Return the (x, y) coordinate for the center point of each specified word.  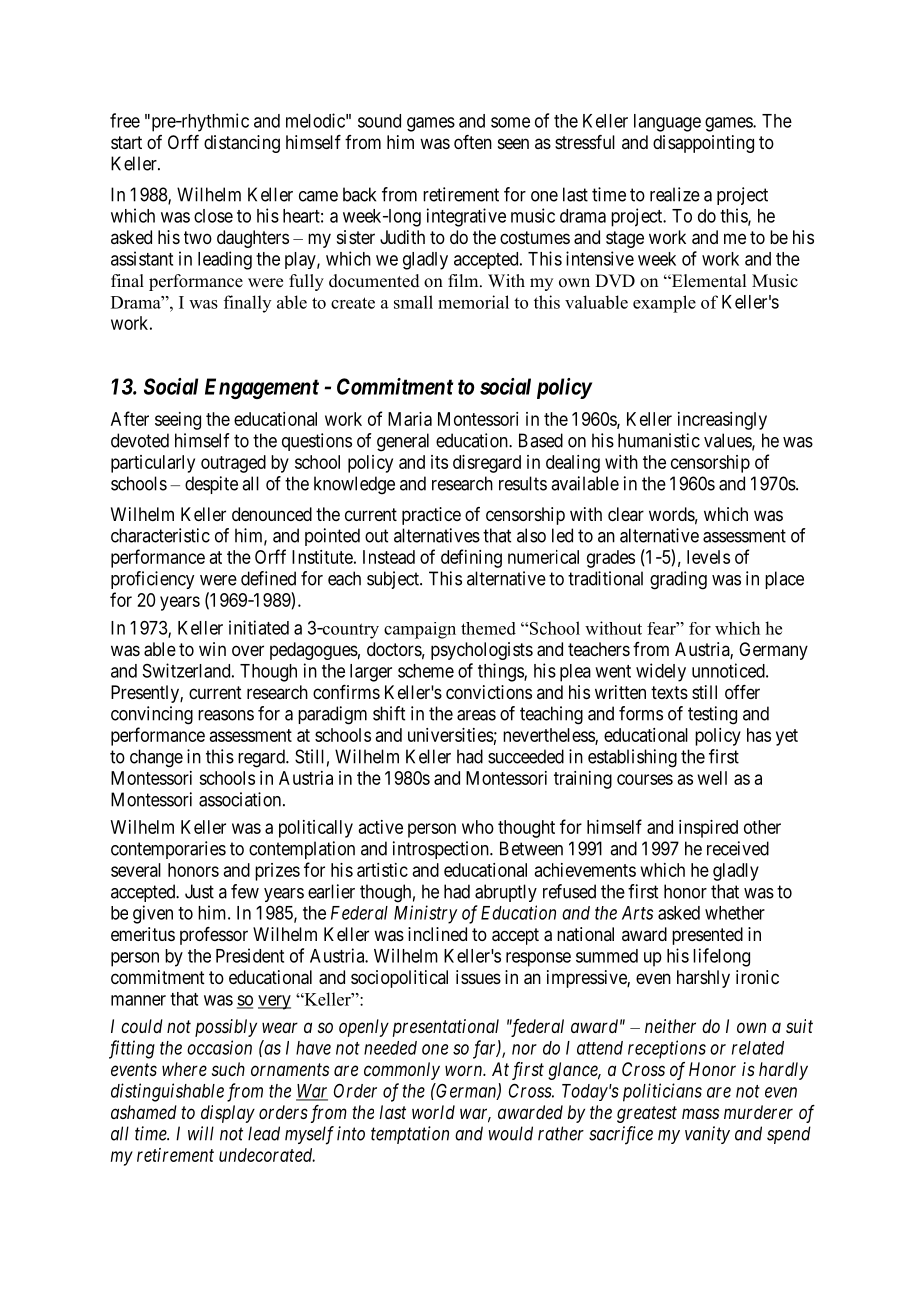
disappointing (703, 144)
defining (471, 558)
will (201, 1133)
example (664, 304)
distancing (242, 144)
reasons (226, 715)
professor (214, 936)
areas (476, 715)
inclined (437, 934)
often (473, 142)
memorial (473, 302)
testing (712, 715)
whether (735, 913)
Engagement (262, 388)
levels (708, 557)
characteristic (160, 535)
